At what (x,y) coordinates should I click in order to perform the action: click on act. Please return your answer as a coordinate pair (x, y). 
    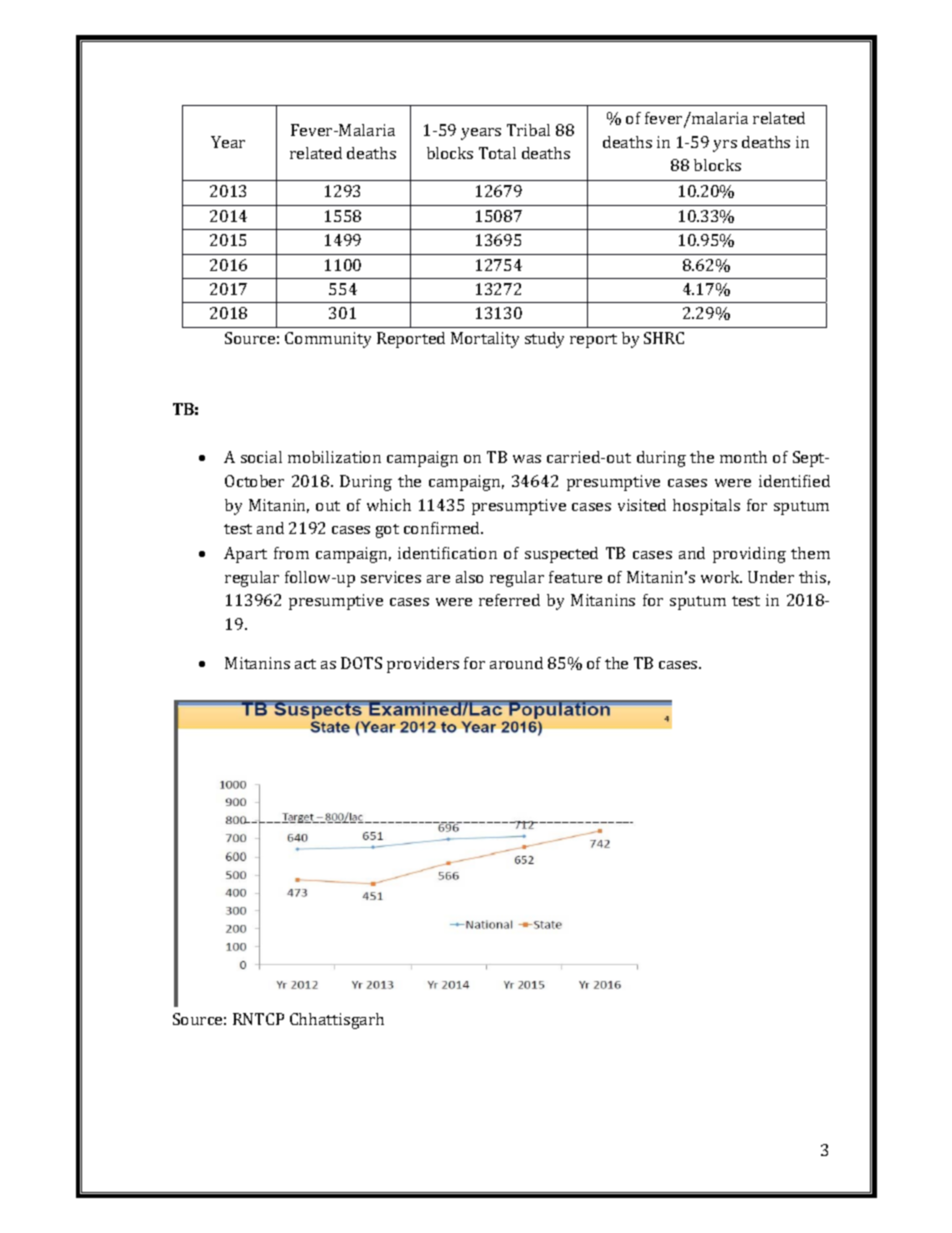
    Looking at the image, I should click on (305, 664).
